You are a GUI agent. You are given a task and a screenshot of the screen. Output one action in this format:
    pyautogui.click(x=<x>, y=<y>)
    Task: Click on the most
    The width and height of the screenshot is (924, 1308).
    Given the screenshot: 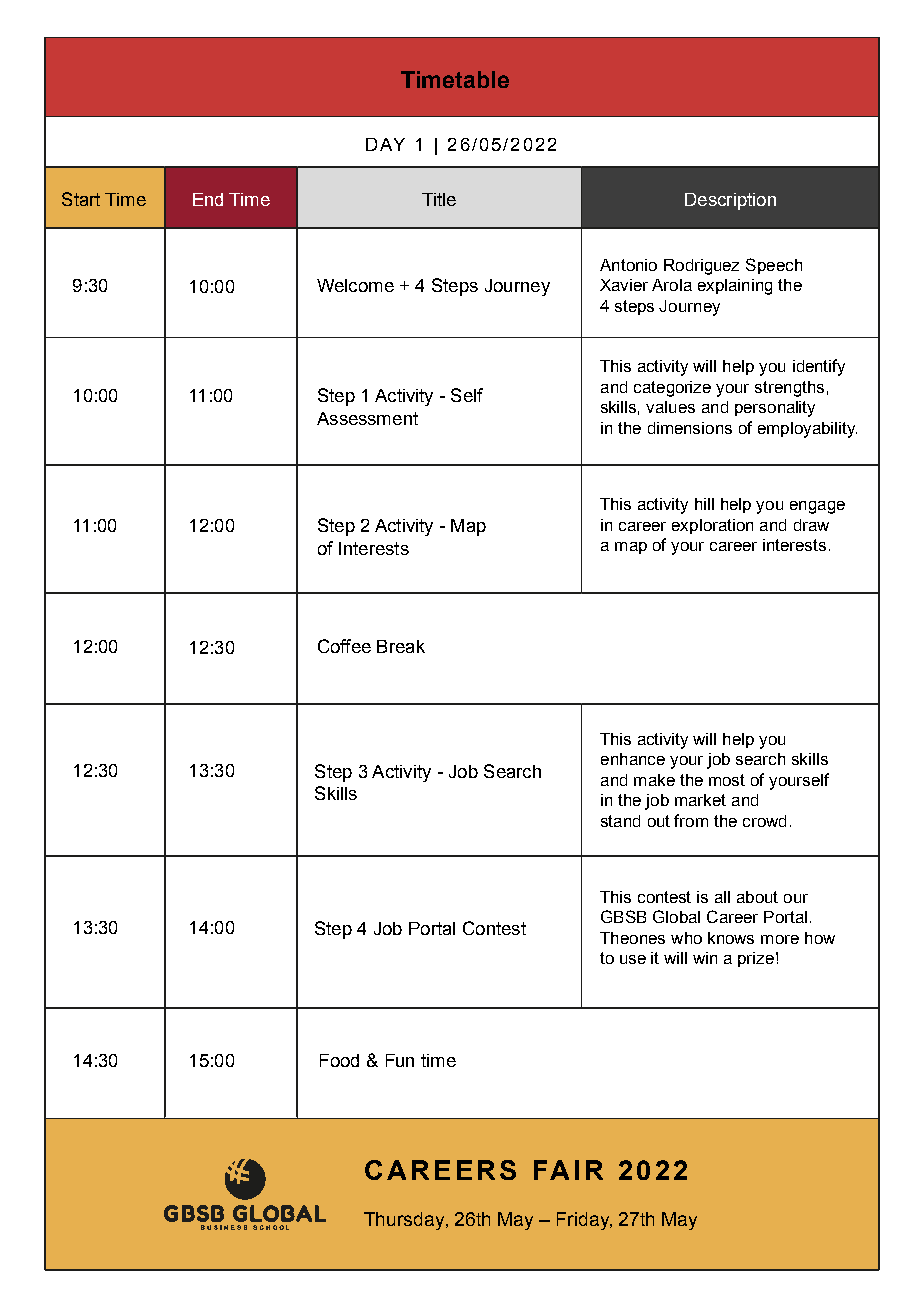 What is the action you would take?
    pyautogui.click(x=727, y=780)
